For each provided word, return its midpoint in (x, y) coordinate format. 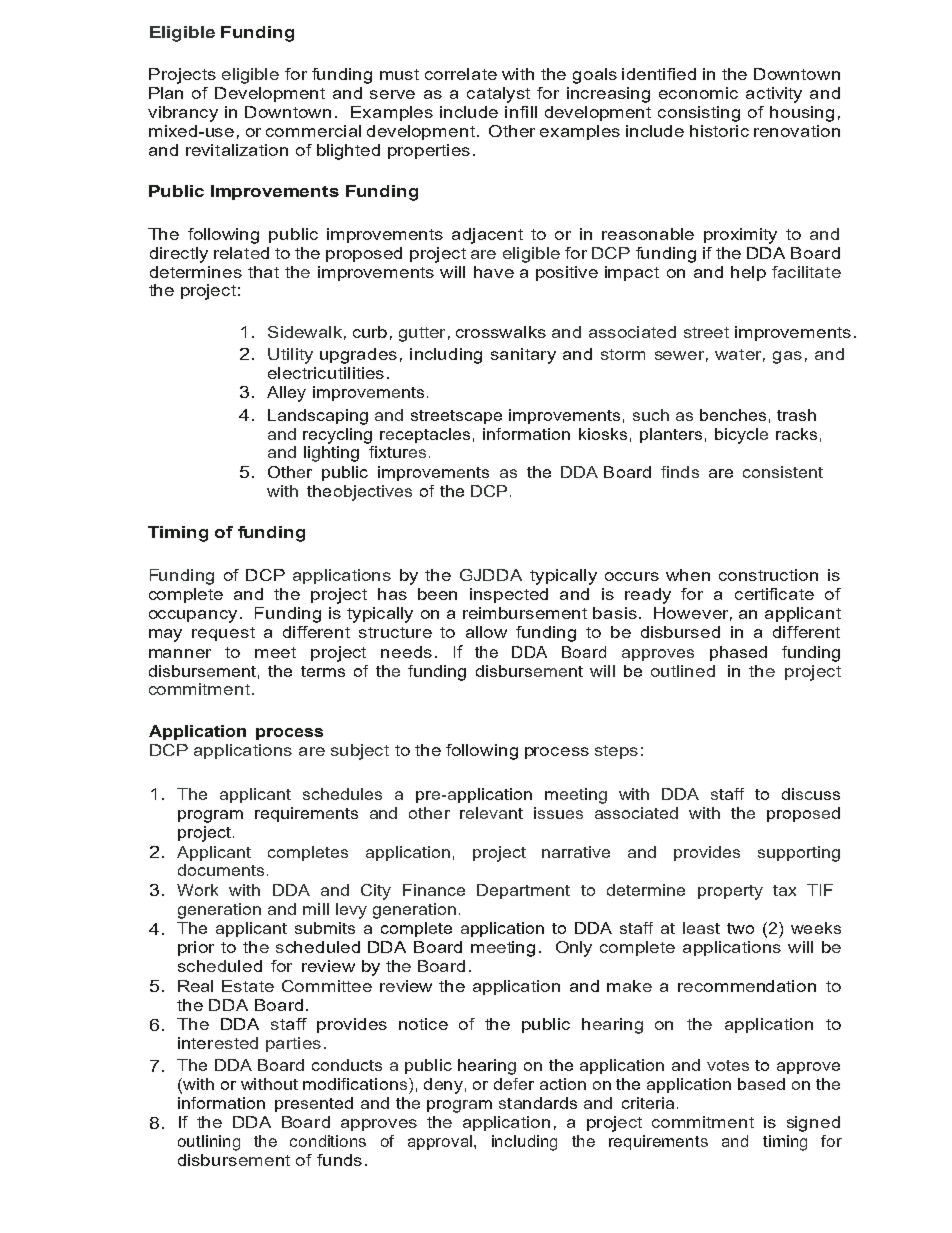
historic (719, 131)
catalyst (498, 95)
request (223, 634)
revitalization (237, 150)
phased (738, 653)
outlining (209, 1143)
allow (486, 632)
